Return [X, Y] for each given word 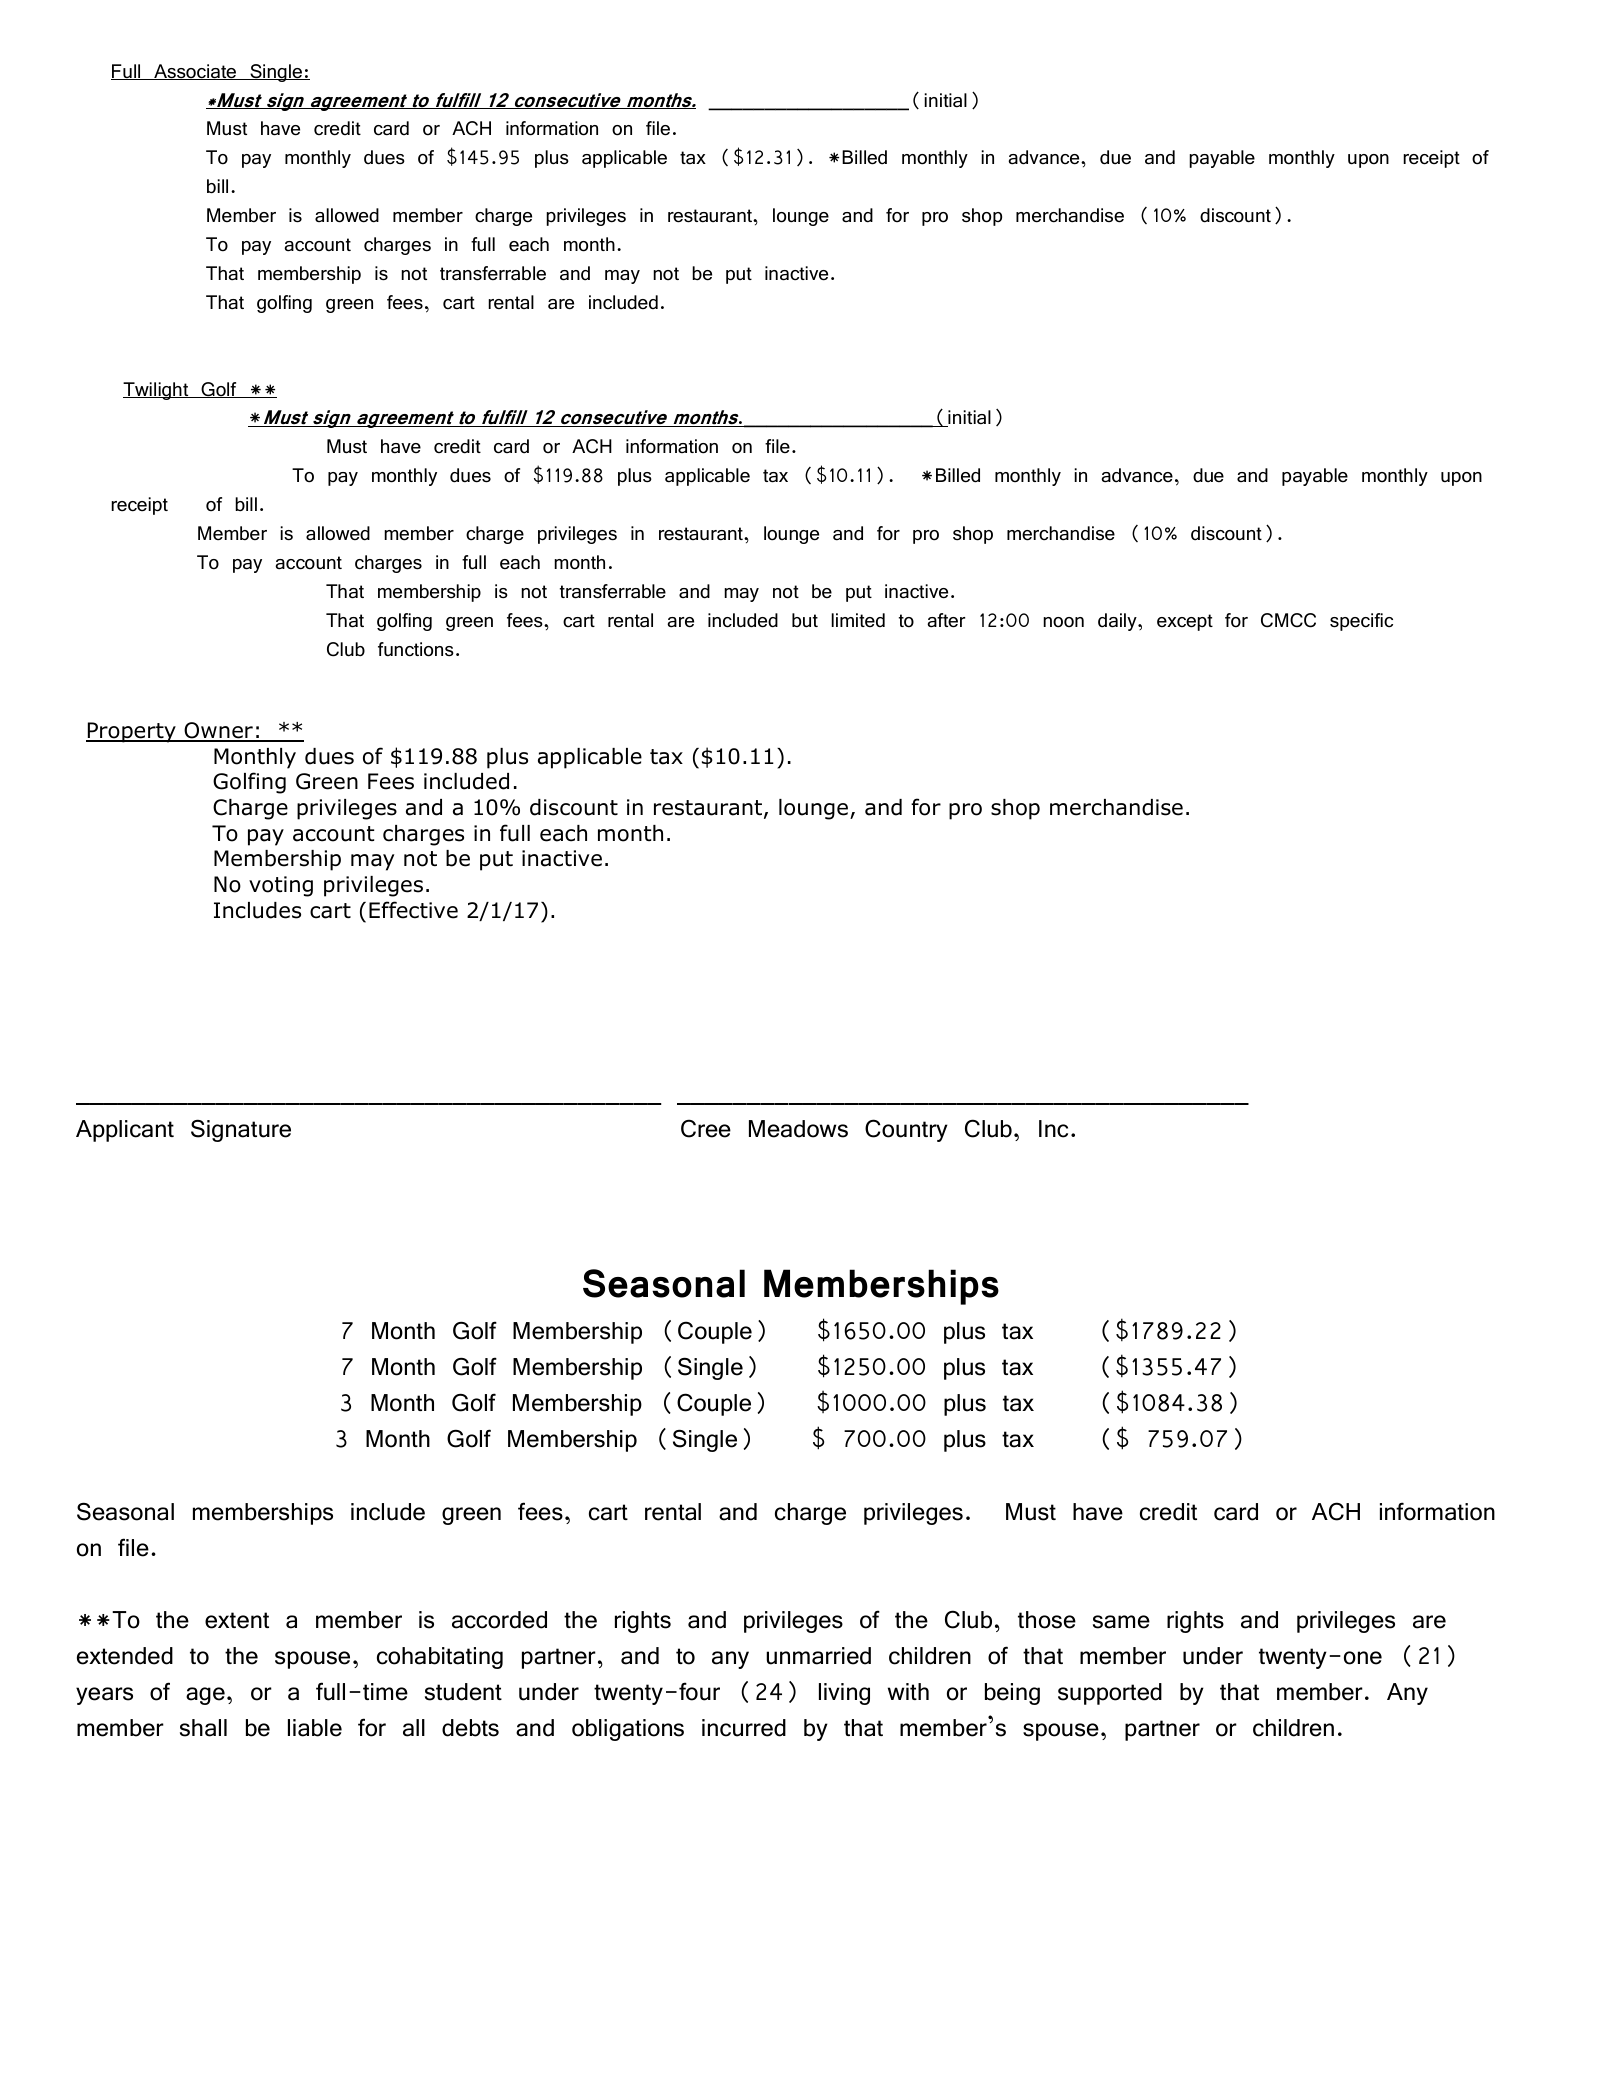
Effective [413, 910]
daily [1118, 622]
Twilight [157, 391]
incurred [744, 1728]
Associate [195, 72]
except [1185, 622]
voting [281, 886]
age [205, 1696]
